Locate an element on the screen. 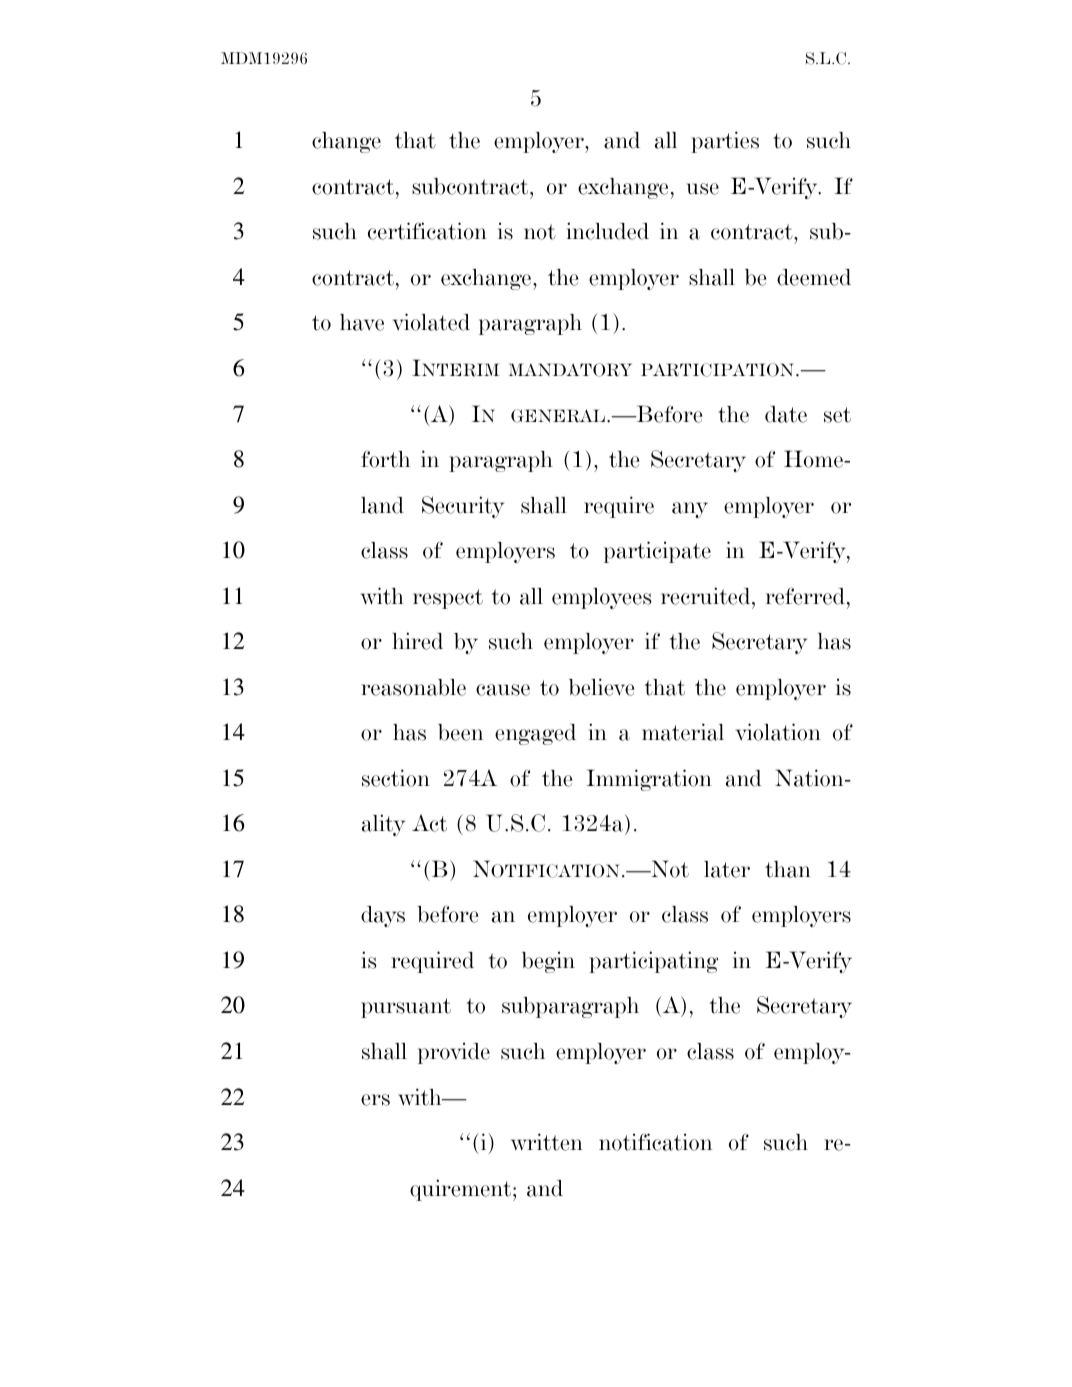 This screenshot has width=1072, height=1387. believe is located at coordinates (601, 687).
